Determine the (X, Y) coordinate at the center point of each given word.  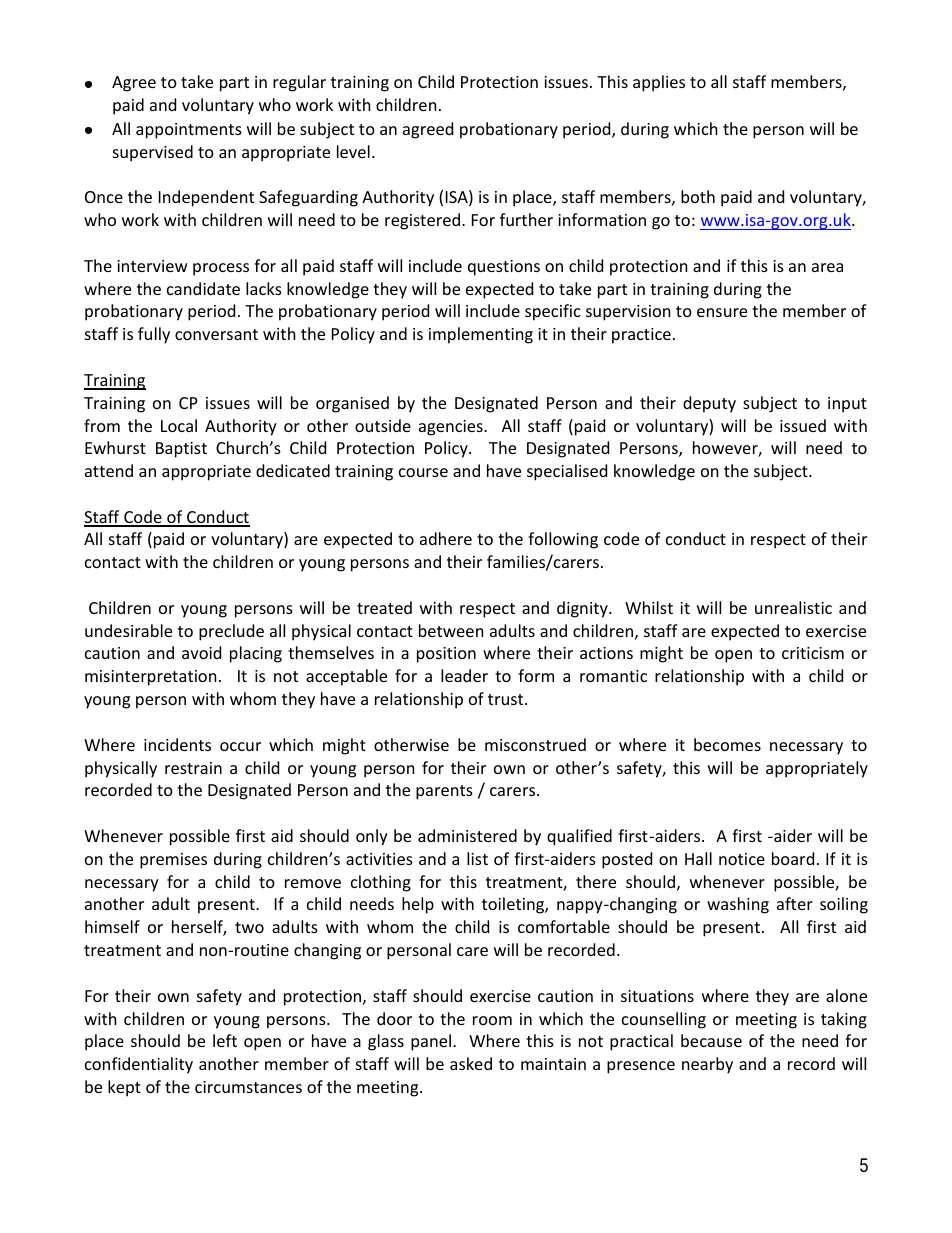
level (353, 151)
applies (659, 83)
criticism (813, 653)
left (225, 1040)
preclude (231, 632)
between (451, 630)
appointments (189, 131)
